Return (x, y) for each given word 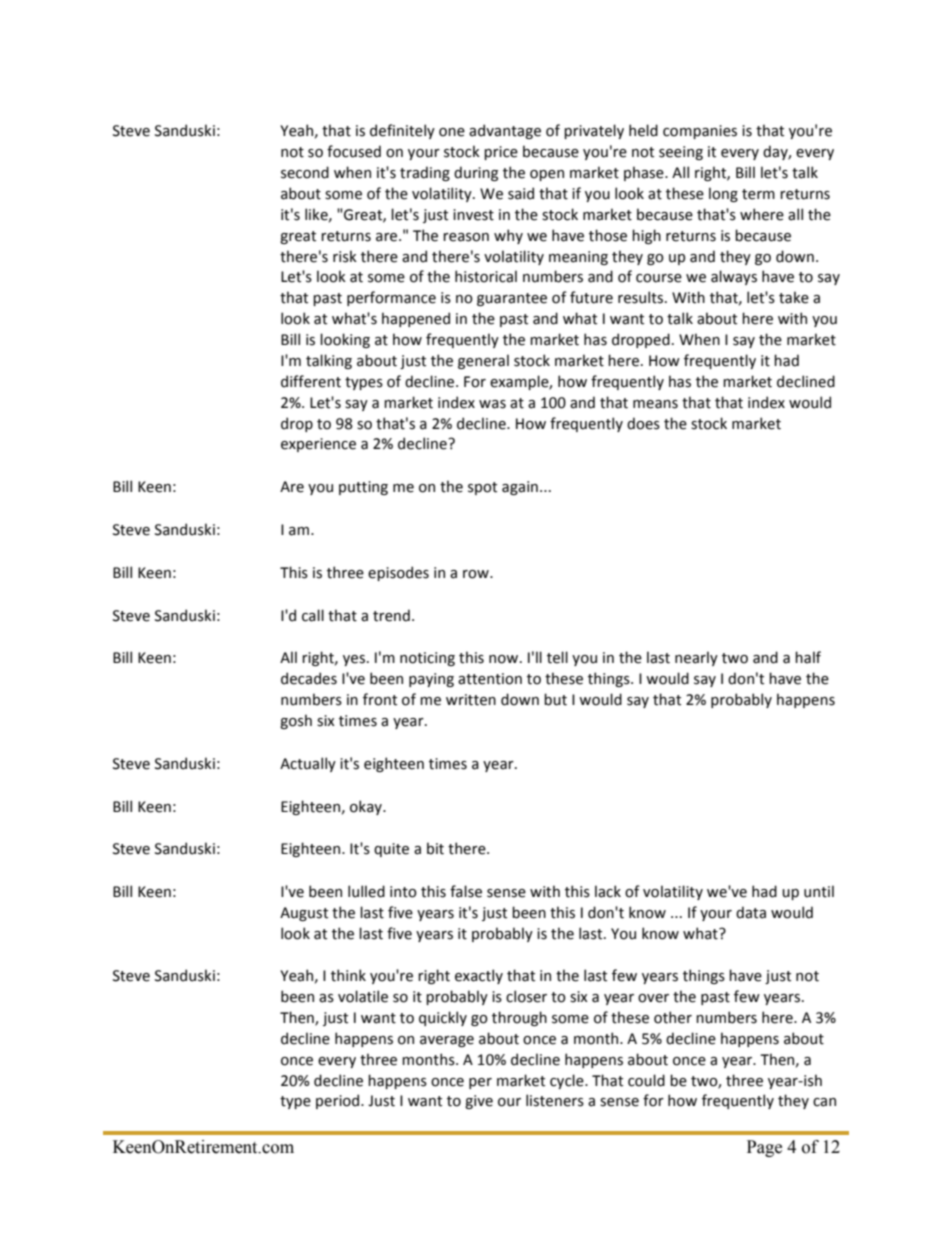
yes (354, 660)
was (492, 404)
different (311, 381)
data (751, 912)
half (808, 657)
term (758, 194)
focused (354, 151)
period (339, 1101)
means (655, 404)
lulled (366, 891)
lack (608, 891)
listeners (555, 1100)
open (547, 175)
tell (557, 657)
